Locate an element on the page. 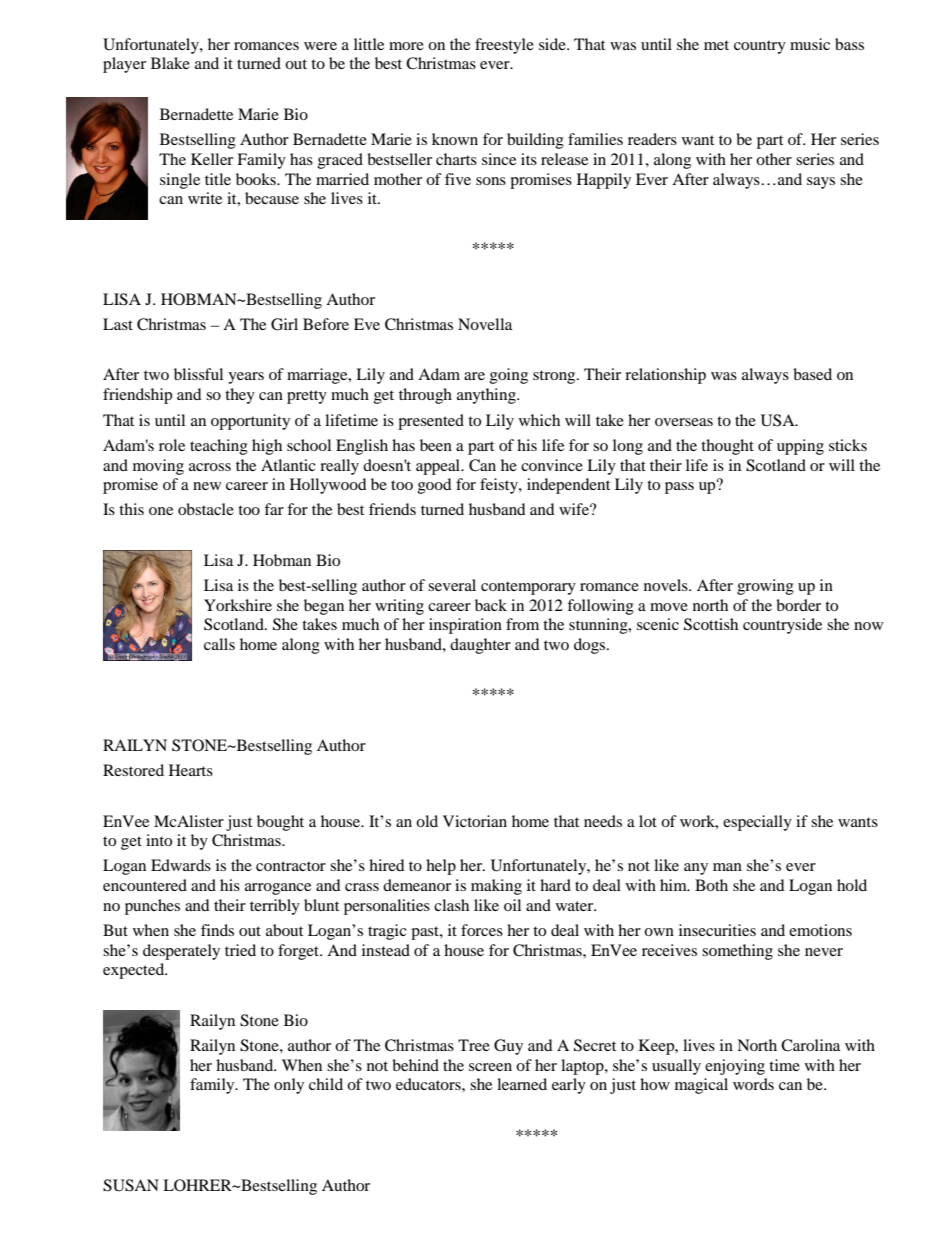  Both is located at coordinates (711, 885).
